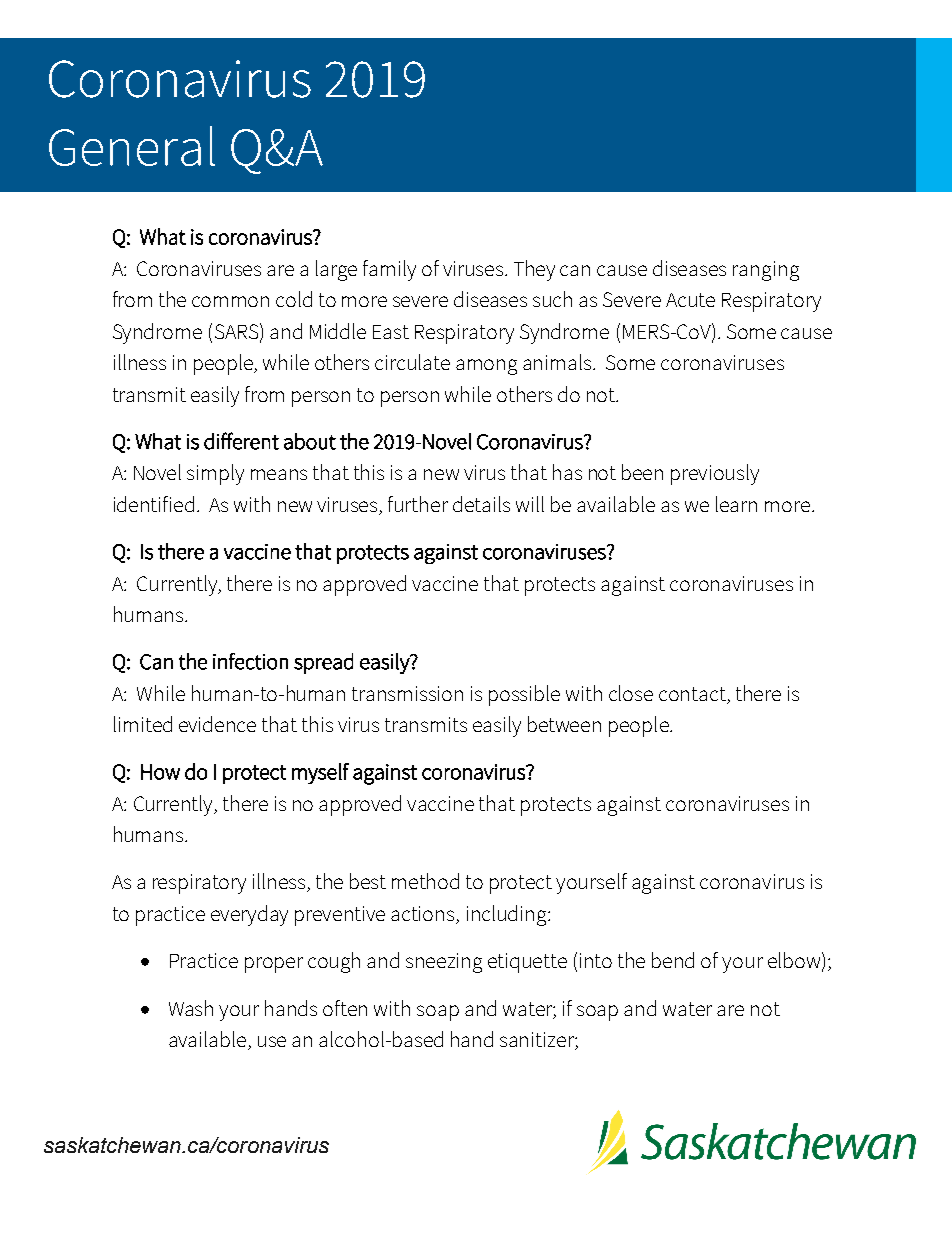 The height and width of the document is (1233, 952). What do you see at coordinates (673, 960) in the document?
I see `bend` at bounding box center [673, 960].
